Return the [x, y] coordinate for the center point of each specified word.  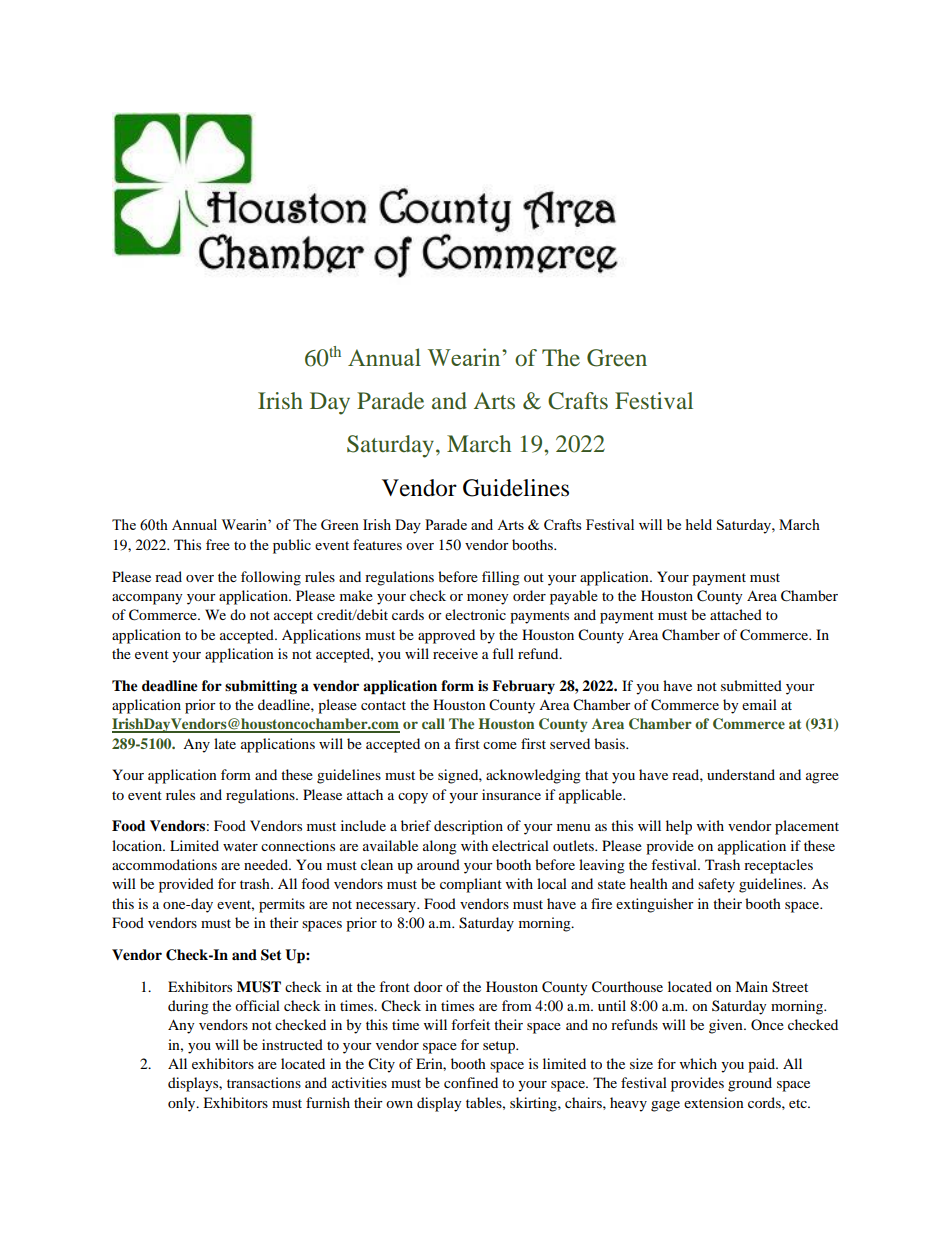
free [218, 544]
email [759, 704]
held [699, 524]
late [225, 743]
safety [716, 885]
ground [750, 1084]
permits [282, 905]
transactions [264, 1082]
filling [501, 578]
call [433, 723]
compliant [471, 885]
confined [471, 1082]
